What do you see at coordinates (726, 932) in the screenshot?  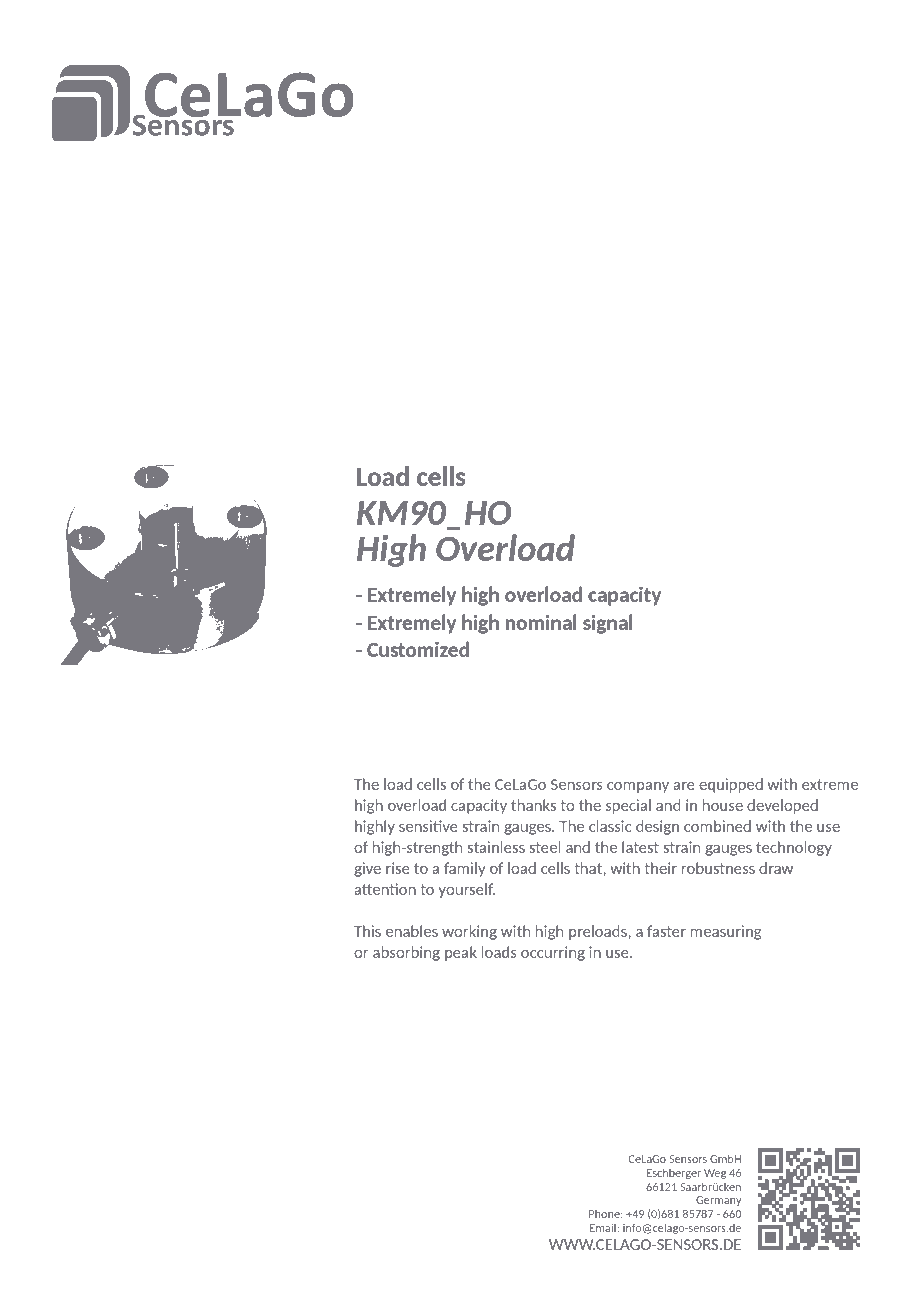 I see `measuring` at bounding box center [726, 932].
